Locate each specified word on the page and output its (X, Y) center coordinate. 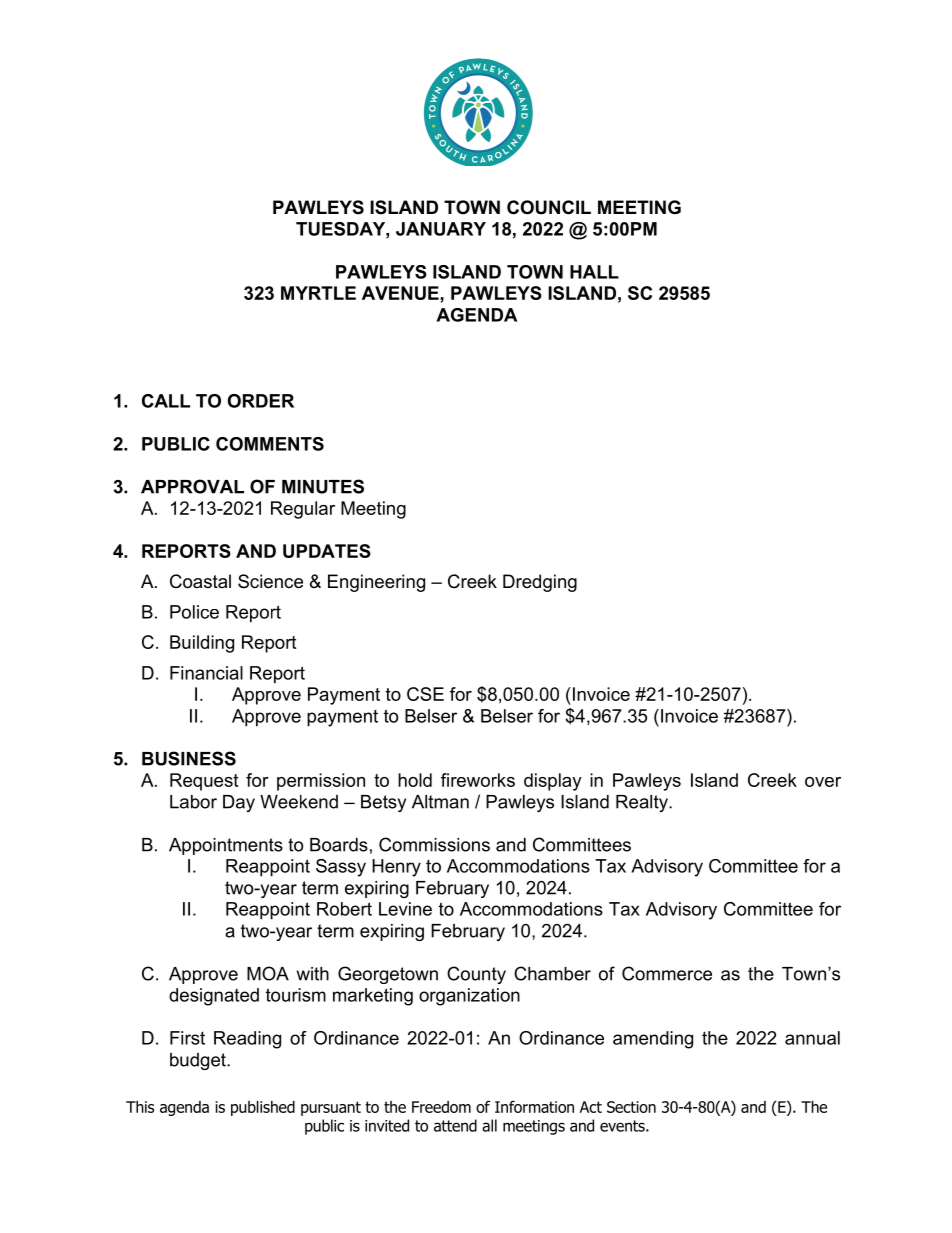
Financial (206, 673)
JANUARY (441, 229)
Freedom (441, 1107)
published (263, 1108)
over (823, 782)
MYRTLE (318, 293)
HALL (594, 272)
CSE (425, 694)
